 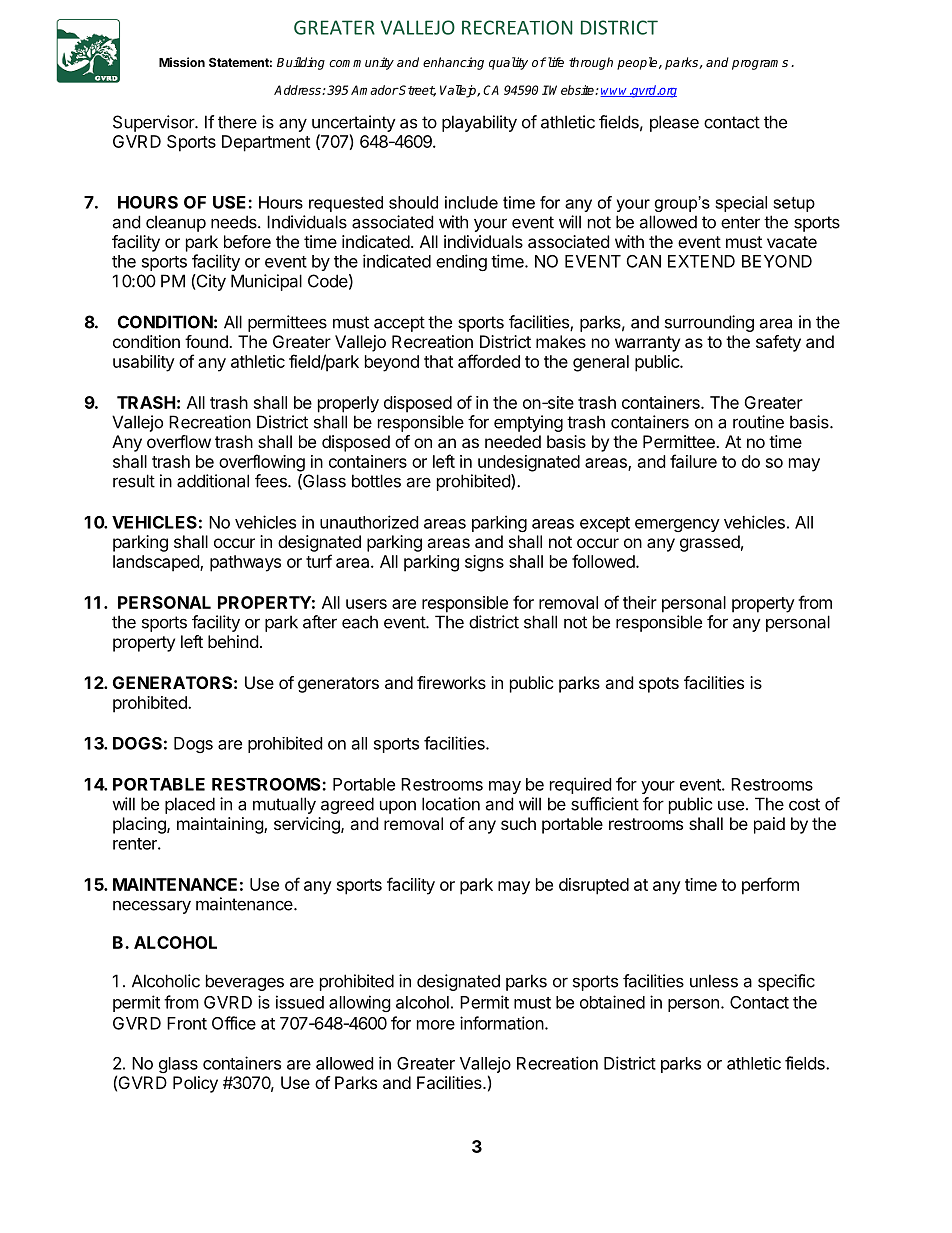 I want to click on needed, so click(x=513, y=441).
